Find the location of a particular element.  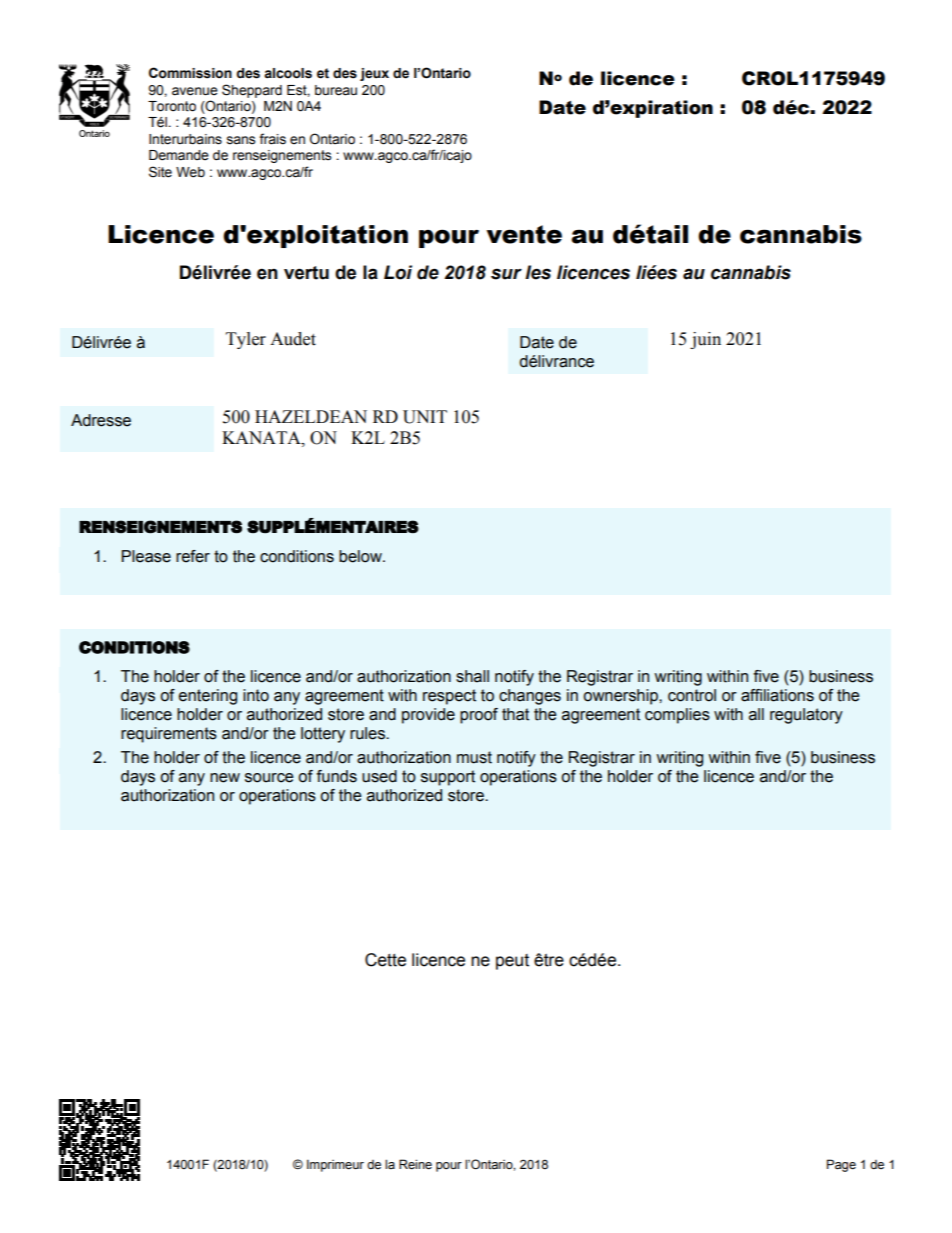

new is located at coordinates (225, 778).
